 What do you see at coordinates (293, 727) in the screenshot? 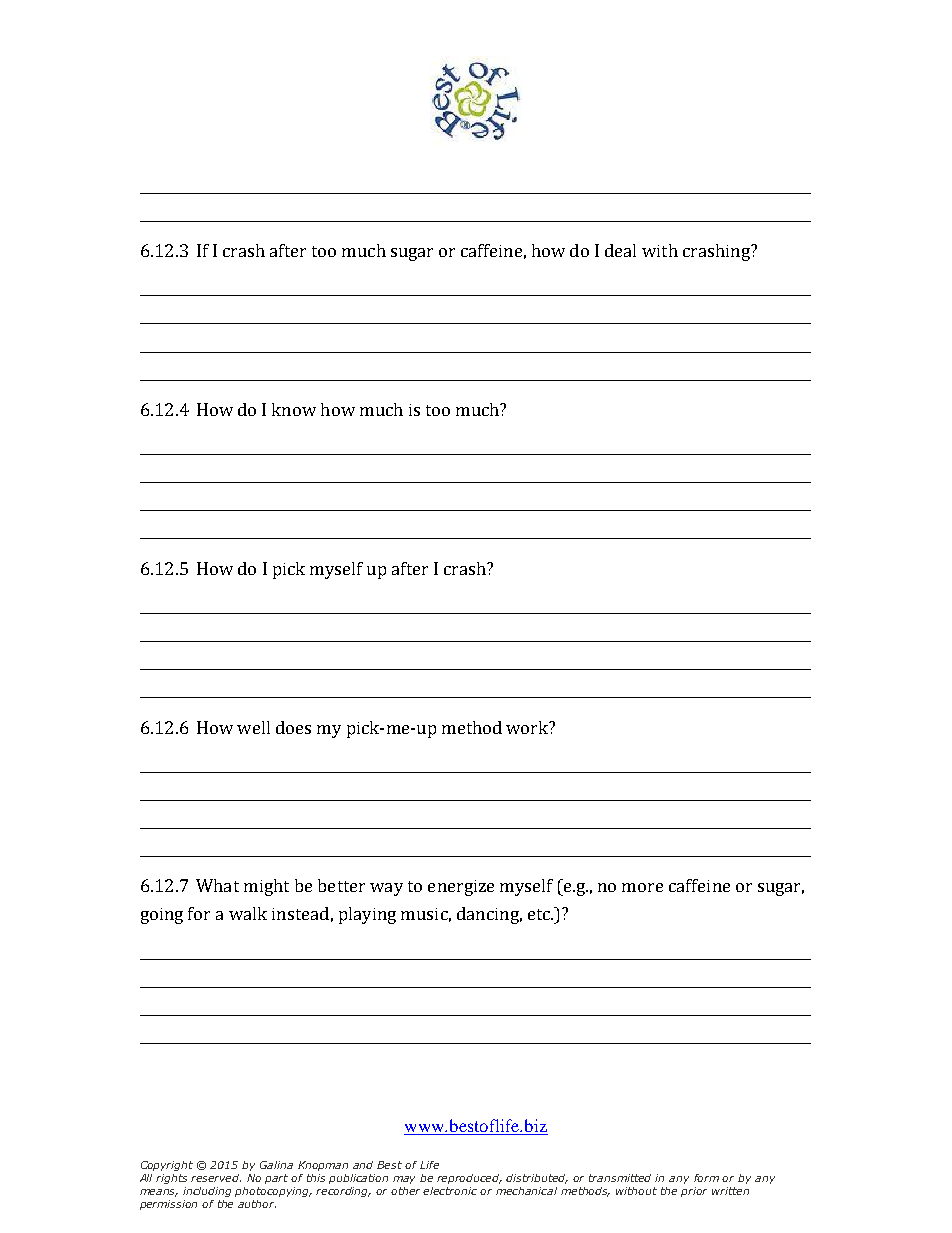
I see `does` at bounding box center [293, 727].
